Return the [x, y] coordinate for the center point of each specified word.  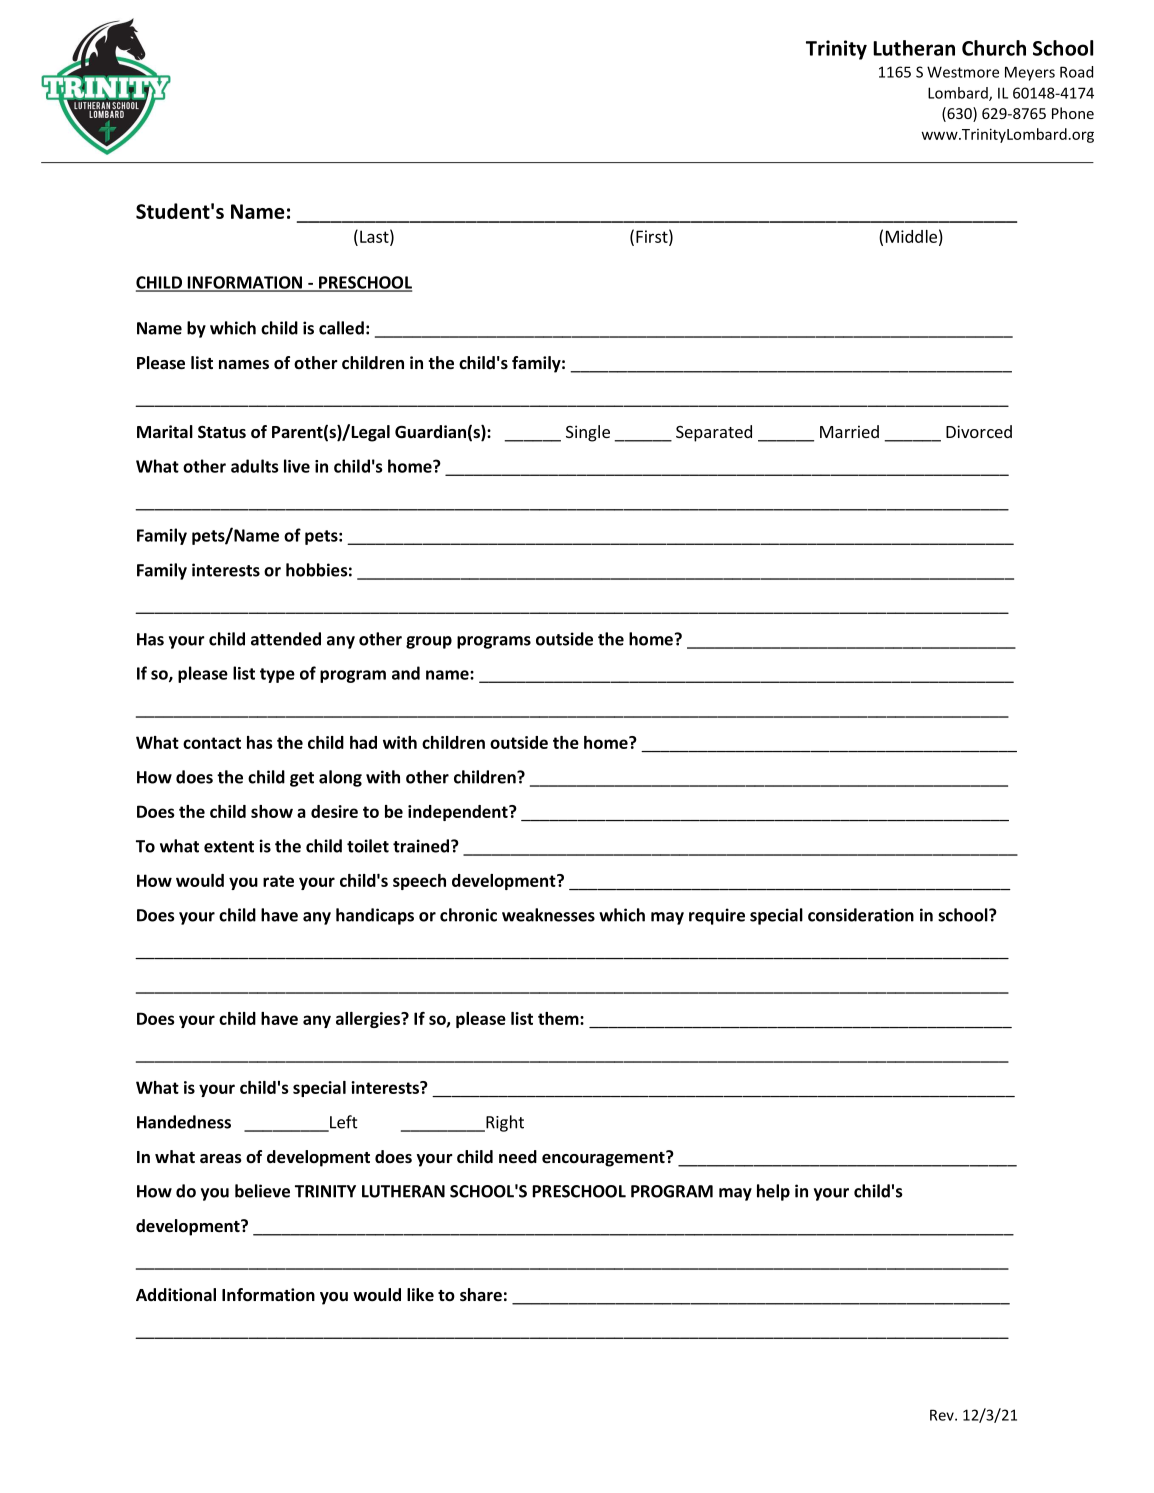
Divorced [979, 431]
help [773, 1192]
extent [229, 847]
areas [221, 1159]
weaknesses [548, 915]
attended [286, 639]
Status [222, 432]
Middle [911, 236]
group [429, 642]
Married [849, 431]
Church [994, 48]
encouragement [604, 1159]
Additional [176, 1294]
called [341, 328]
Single [588, 433]
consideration [861, 915]
